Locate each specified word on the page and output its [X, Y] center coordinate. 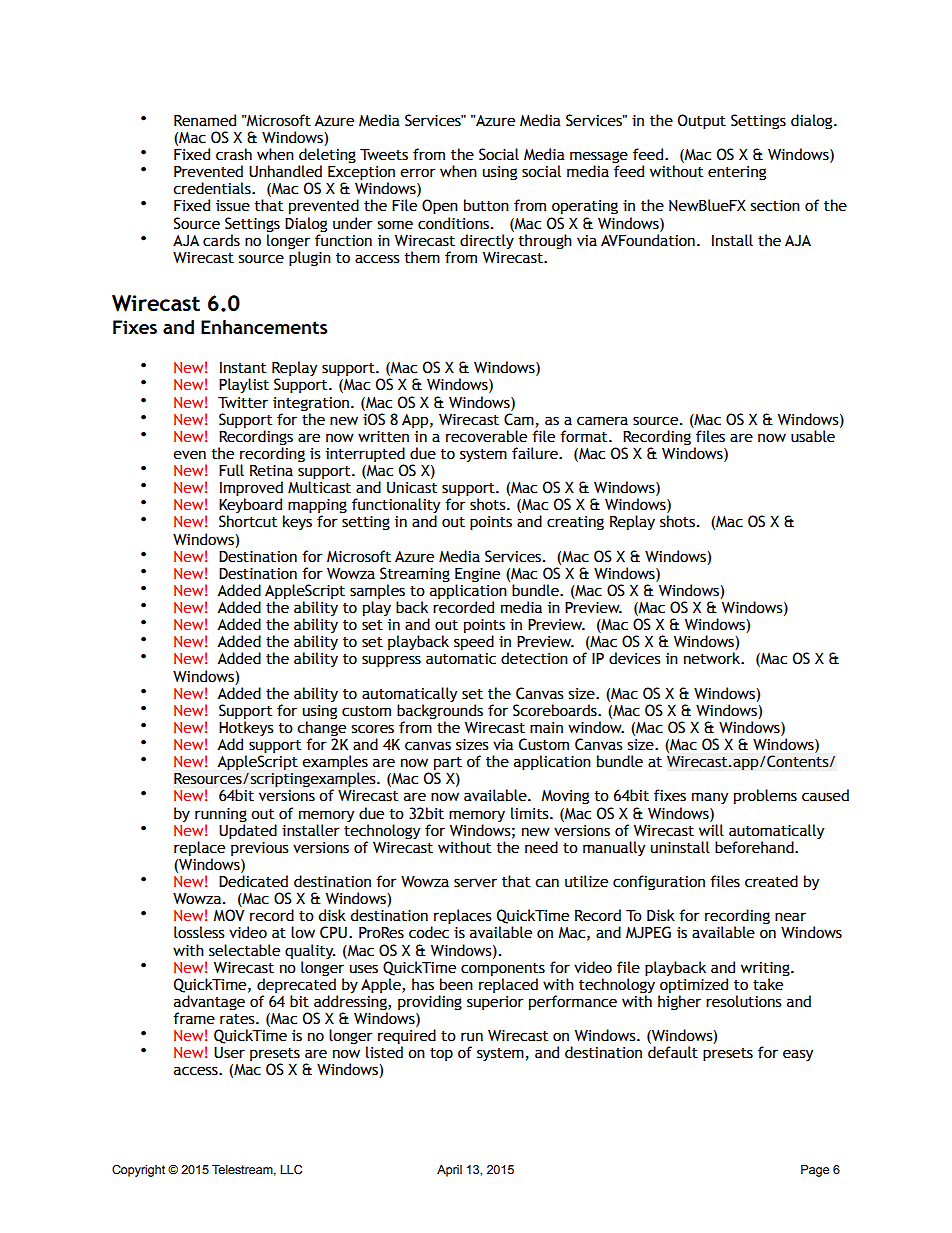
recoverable [486, 436]
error [418, 173]
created [771, 881]
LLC [291, 1170]
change [321, 730]
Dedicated [253, 881]
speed [474, 642]
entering [737, 173]
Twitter [243, 402]
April [449, 1171]
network [713, 658]
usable [813, 436]
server [475, 883]
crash [234, 154]
